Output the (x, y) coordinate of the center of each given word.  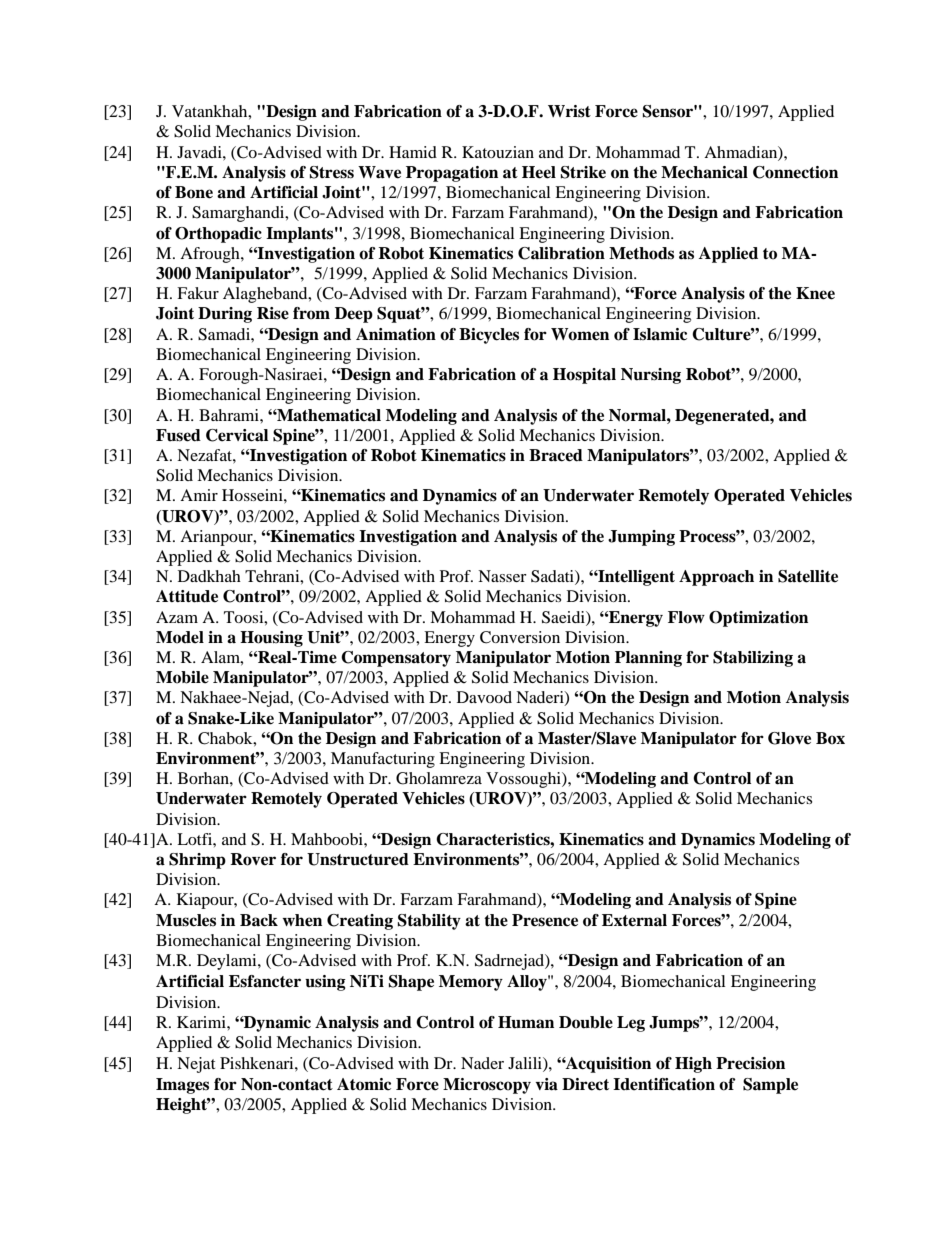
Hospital (584, 376)
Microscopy (487, 1086)
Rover (253, 859)
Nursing (651, 376)
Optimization (758, 619)
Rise (273, 313)
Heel (539, 172)
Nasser (502, 576)
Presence (545, 920)
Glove (789, 738)
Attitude (187, 596)
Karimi (202, 1022)
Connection (795, 172)
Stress (332, 172)
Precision (750, 1063)
